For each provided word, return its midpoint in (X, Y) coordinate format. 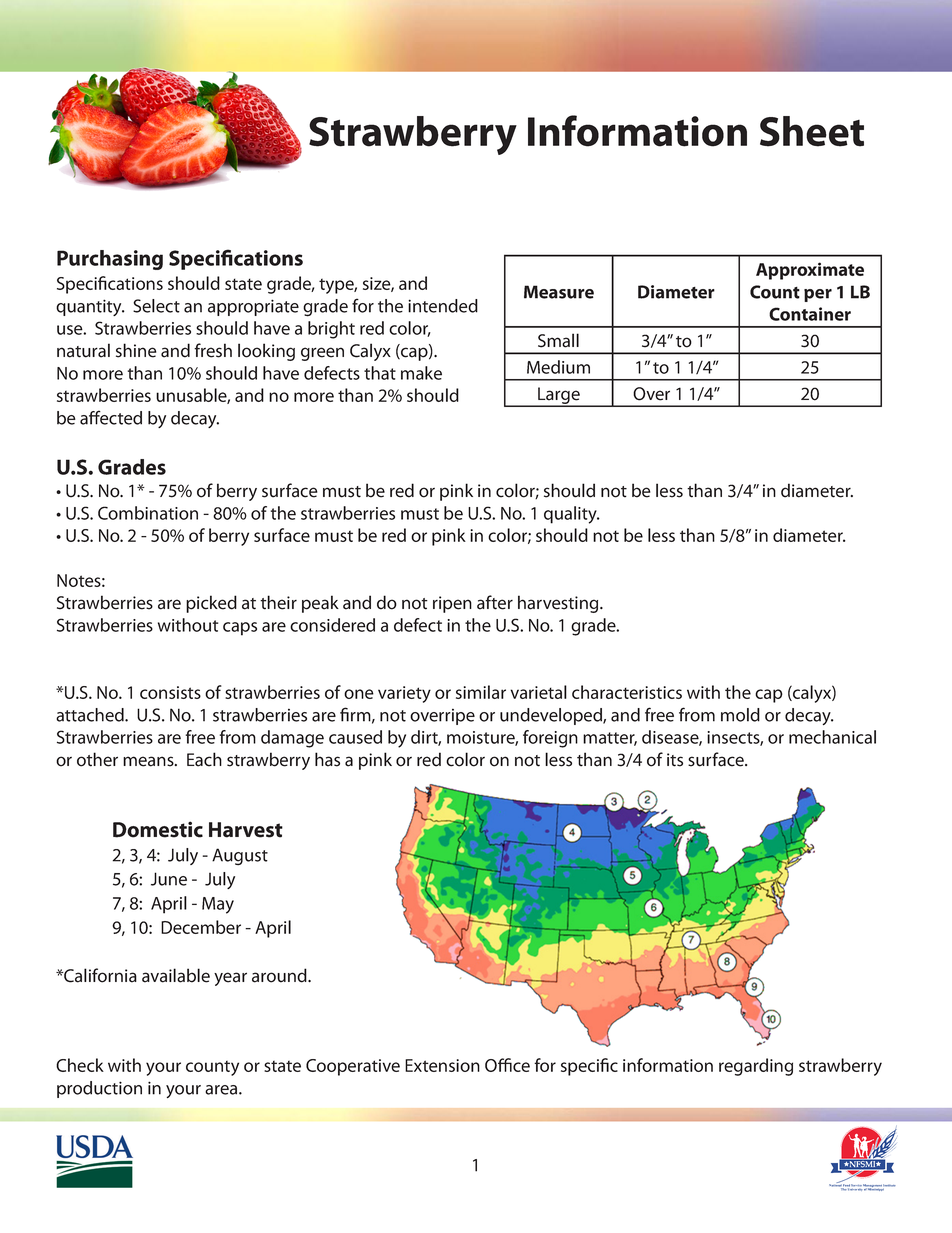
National (836, 1185)
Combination (148, 513)
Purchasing (110, 260)
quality (571, 515)
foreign (550, 739)
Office (507, 1065)
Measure (559, 292)
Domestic (158, 829)
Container (810, 314)
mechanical (832, 737)
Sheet (812, 131)
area (222, 1090)
